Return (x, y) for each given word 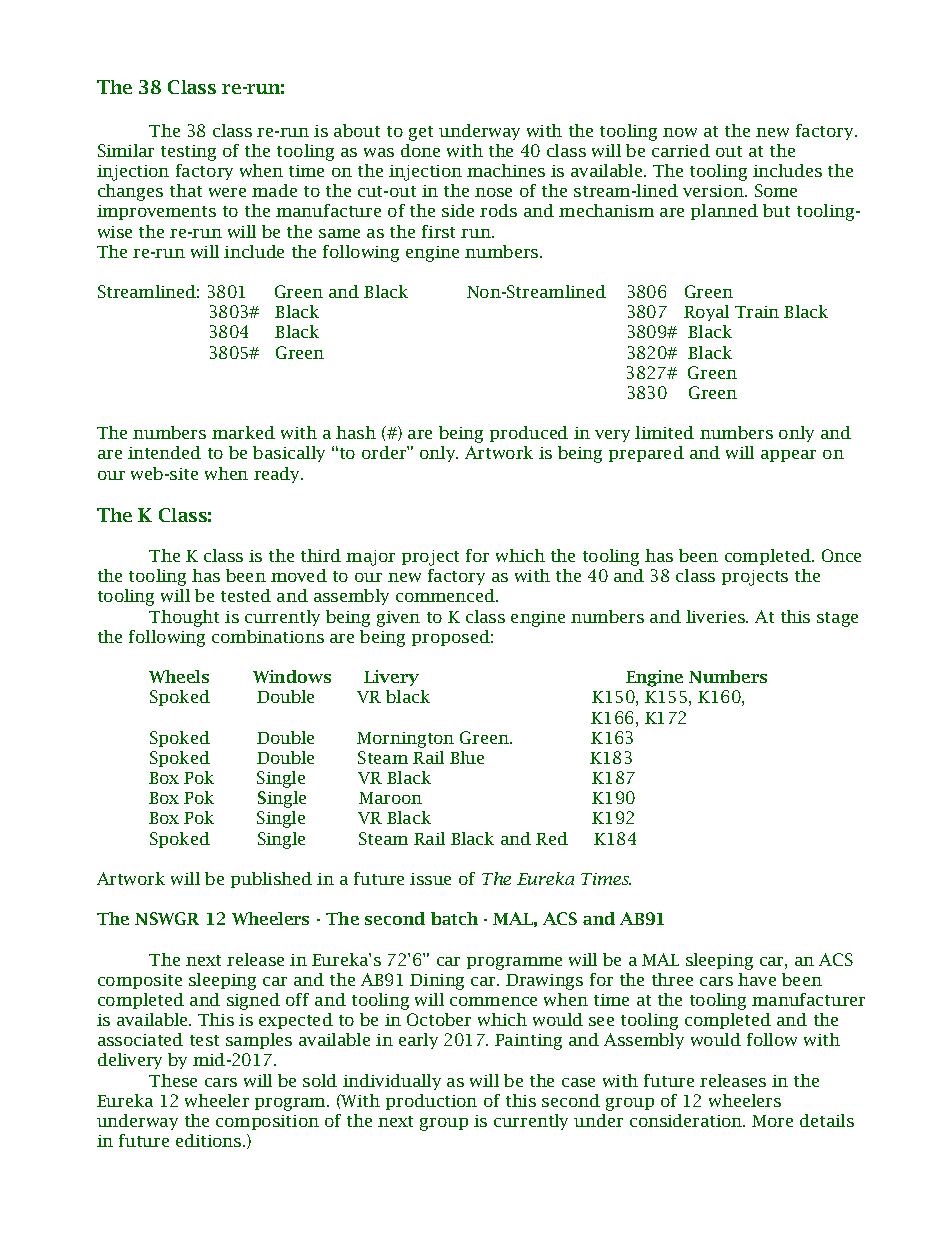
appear (788, 456)
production (431, 1102)
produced (529, 434)
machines (506, 170)
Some (776, 190)
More (772, 1121)
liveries (716, 616)
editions (210, 1140)
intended (164, 452)
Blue (467, 757)
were (227, 192)
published (271, 880)
